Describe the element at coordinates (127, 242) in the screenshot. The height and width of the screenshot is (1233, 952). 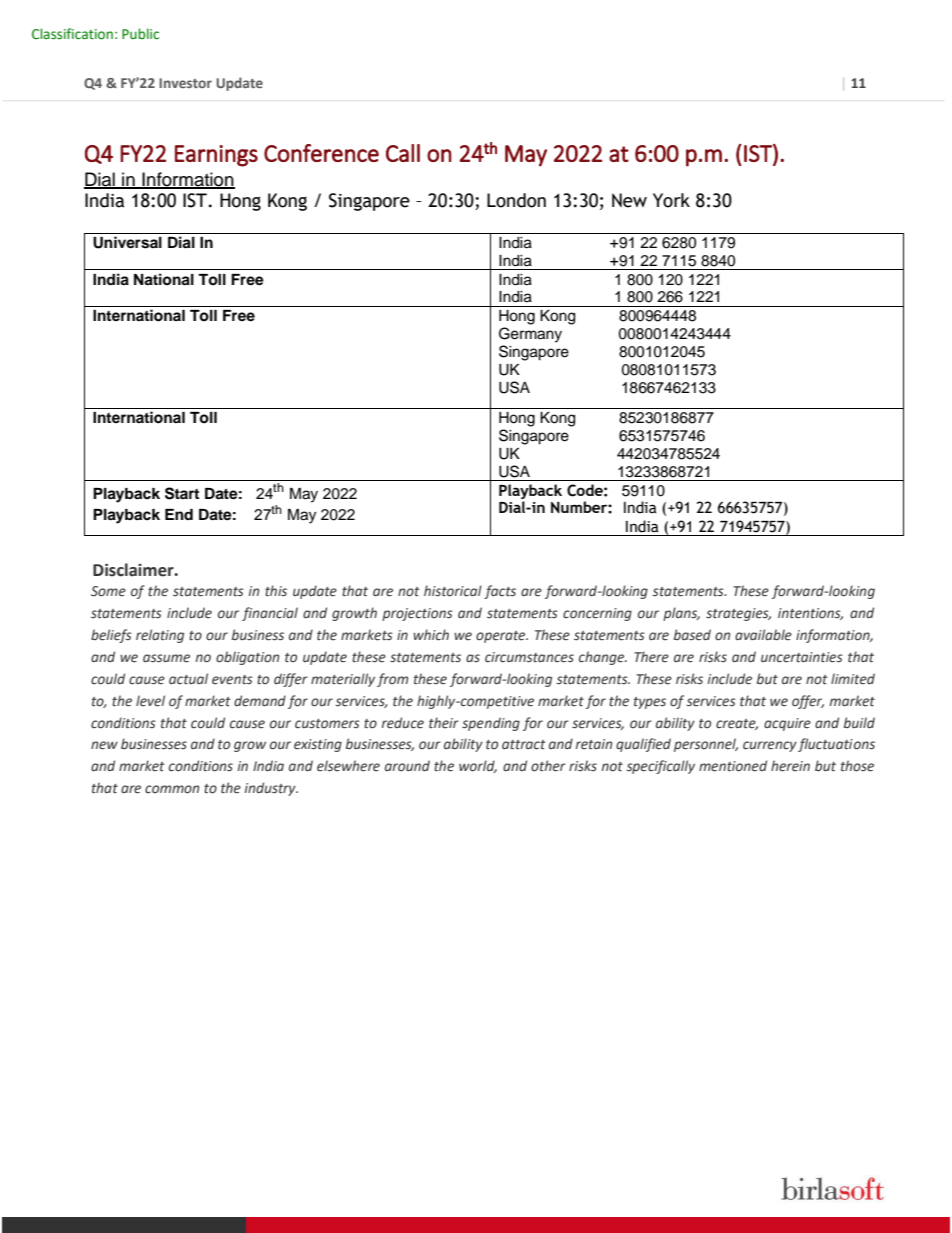
I see `Universal` at that location.
